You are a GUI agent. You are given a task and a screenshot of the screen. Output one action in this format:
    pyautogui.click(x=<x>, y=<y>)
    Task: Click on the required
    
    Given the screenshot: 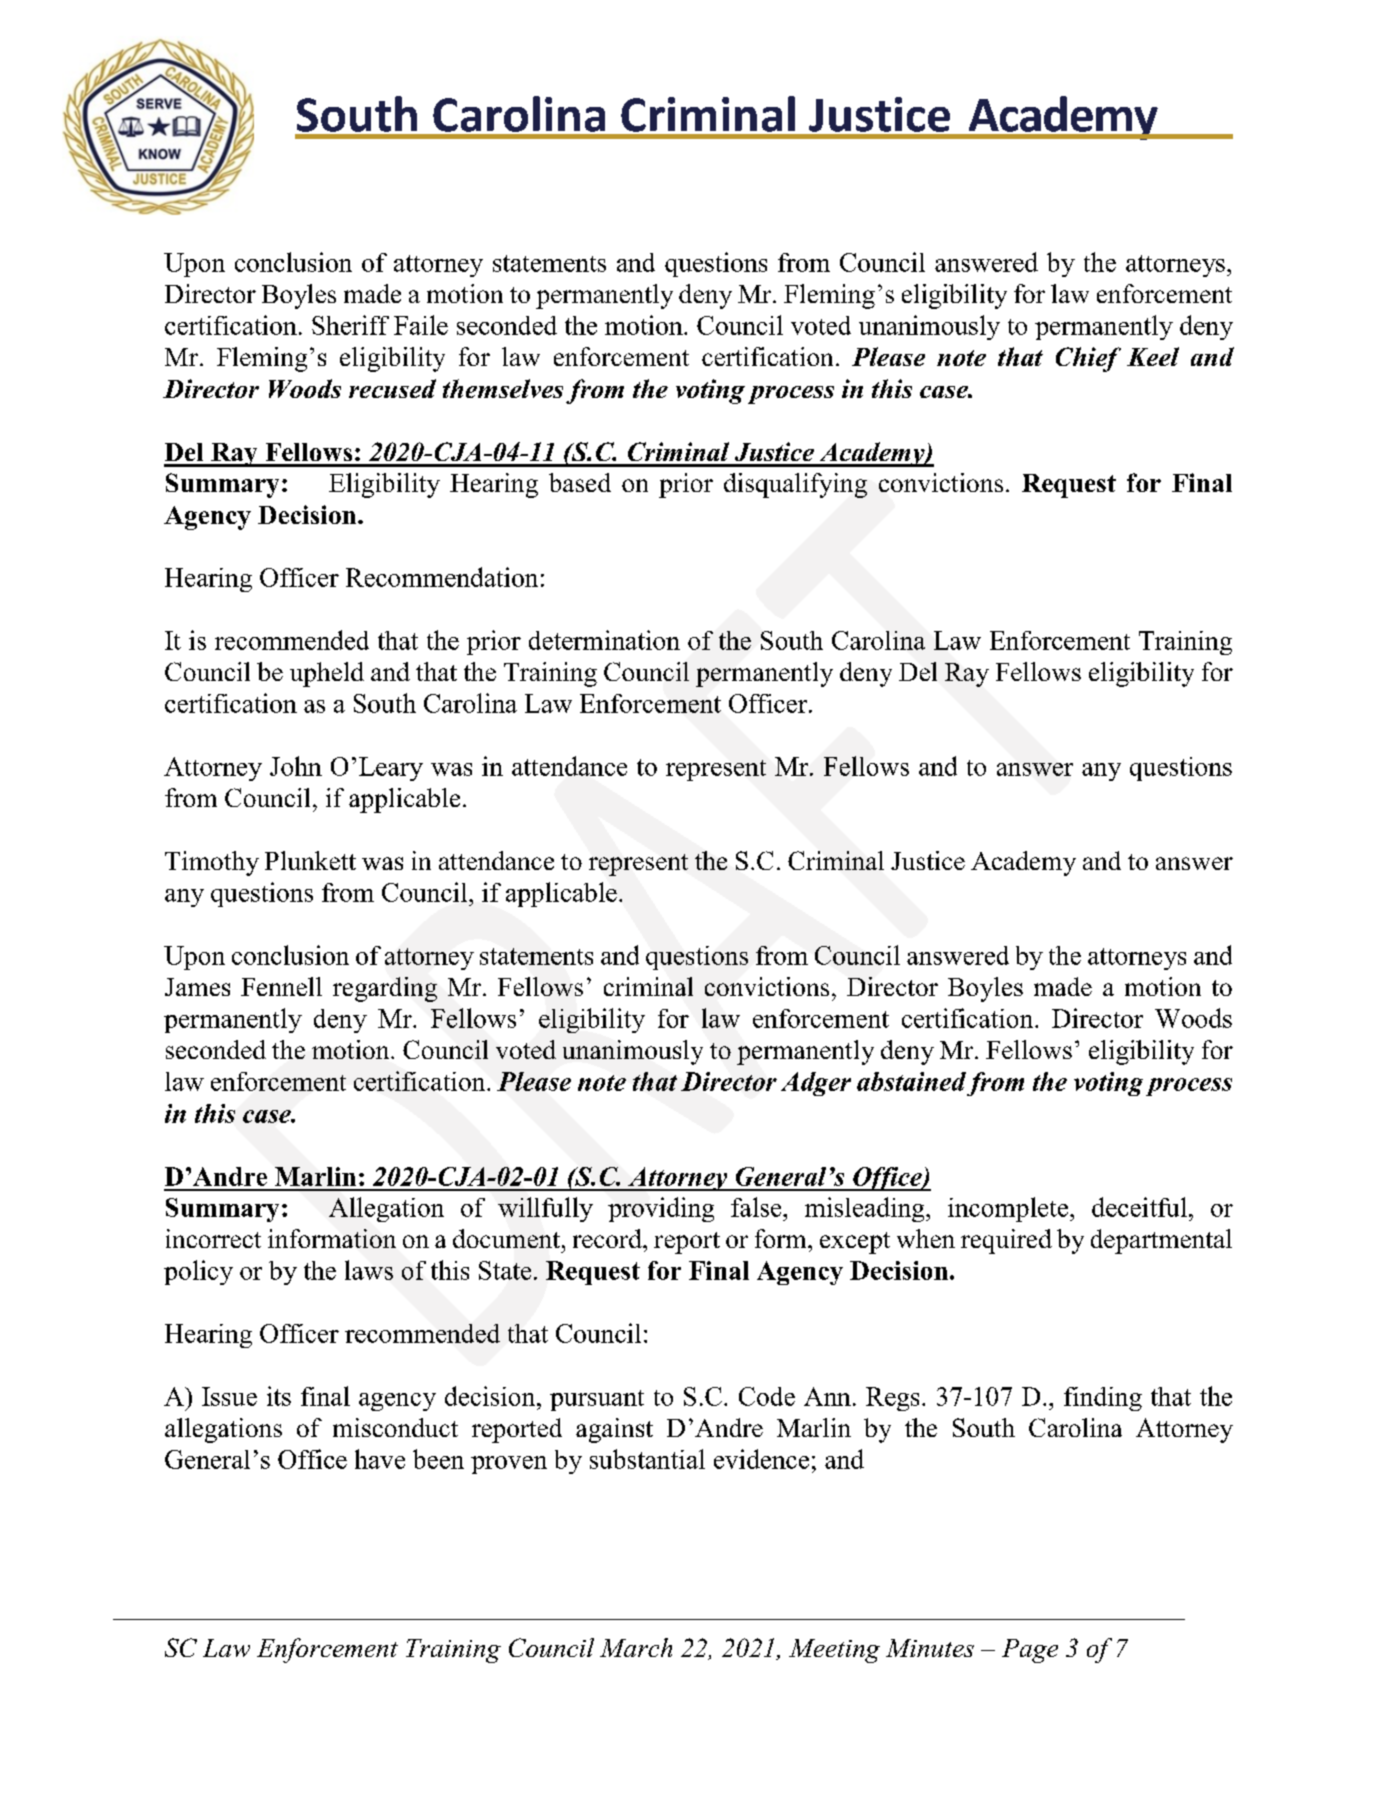 What is the action you would take?
    pyautogui.click(x=1006, y=1241)
